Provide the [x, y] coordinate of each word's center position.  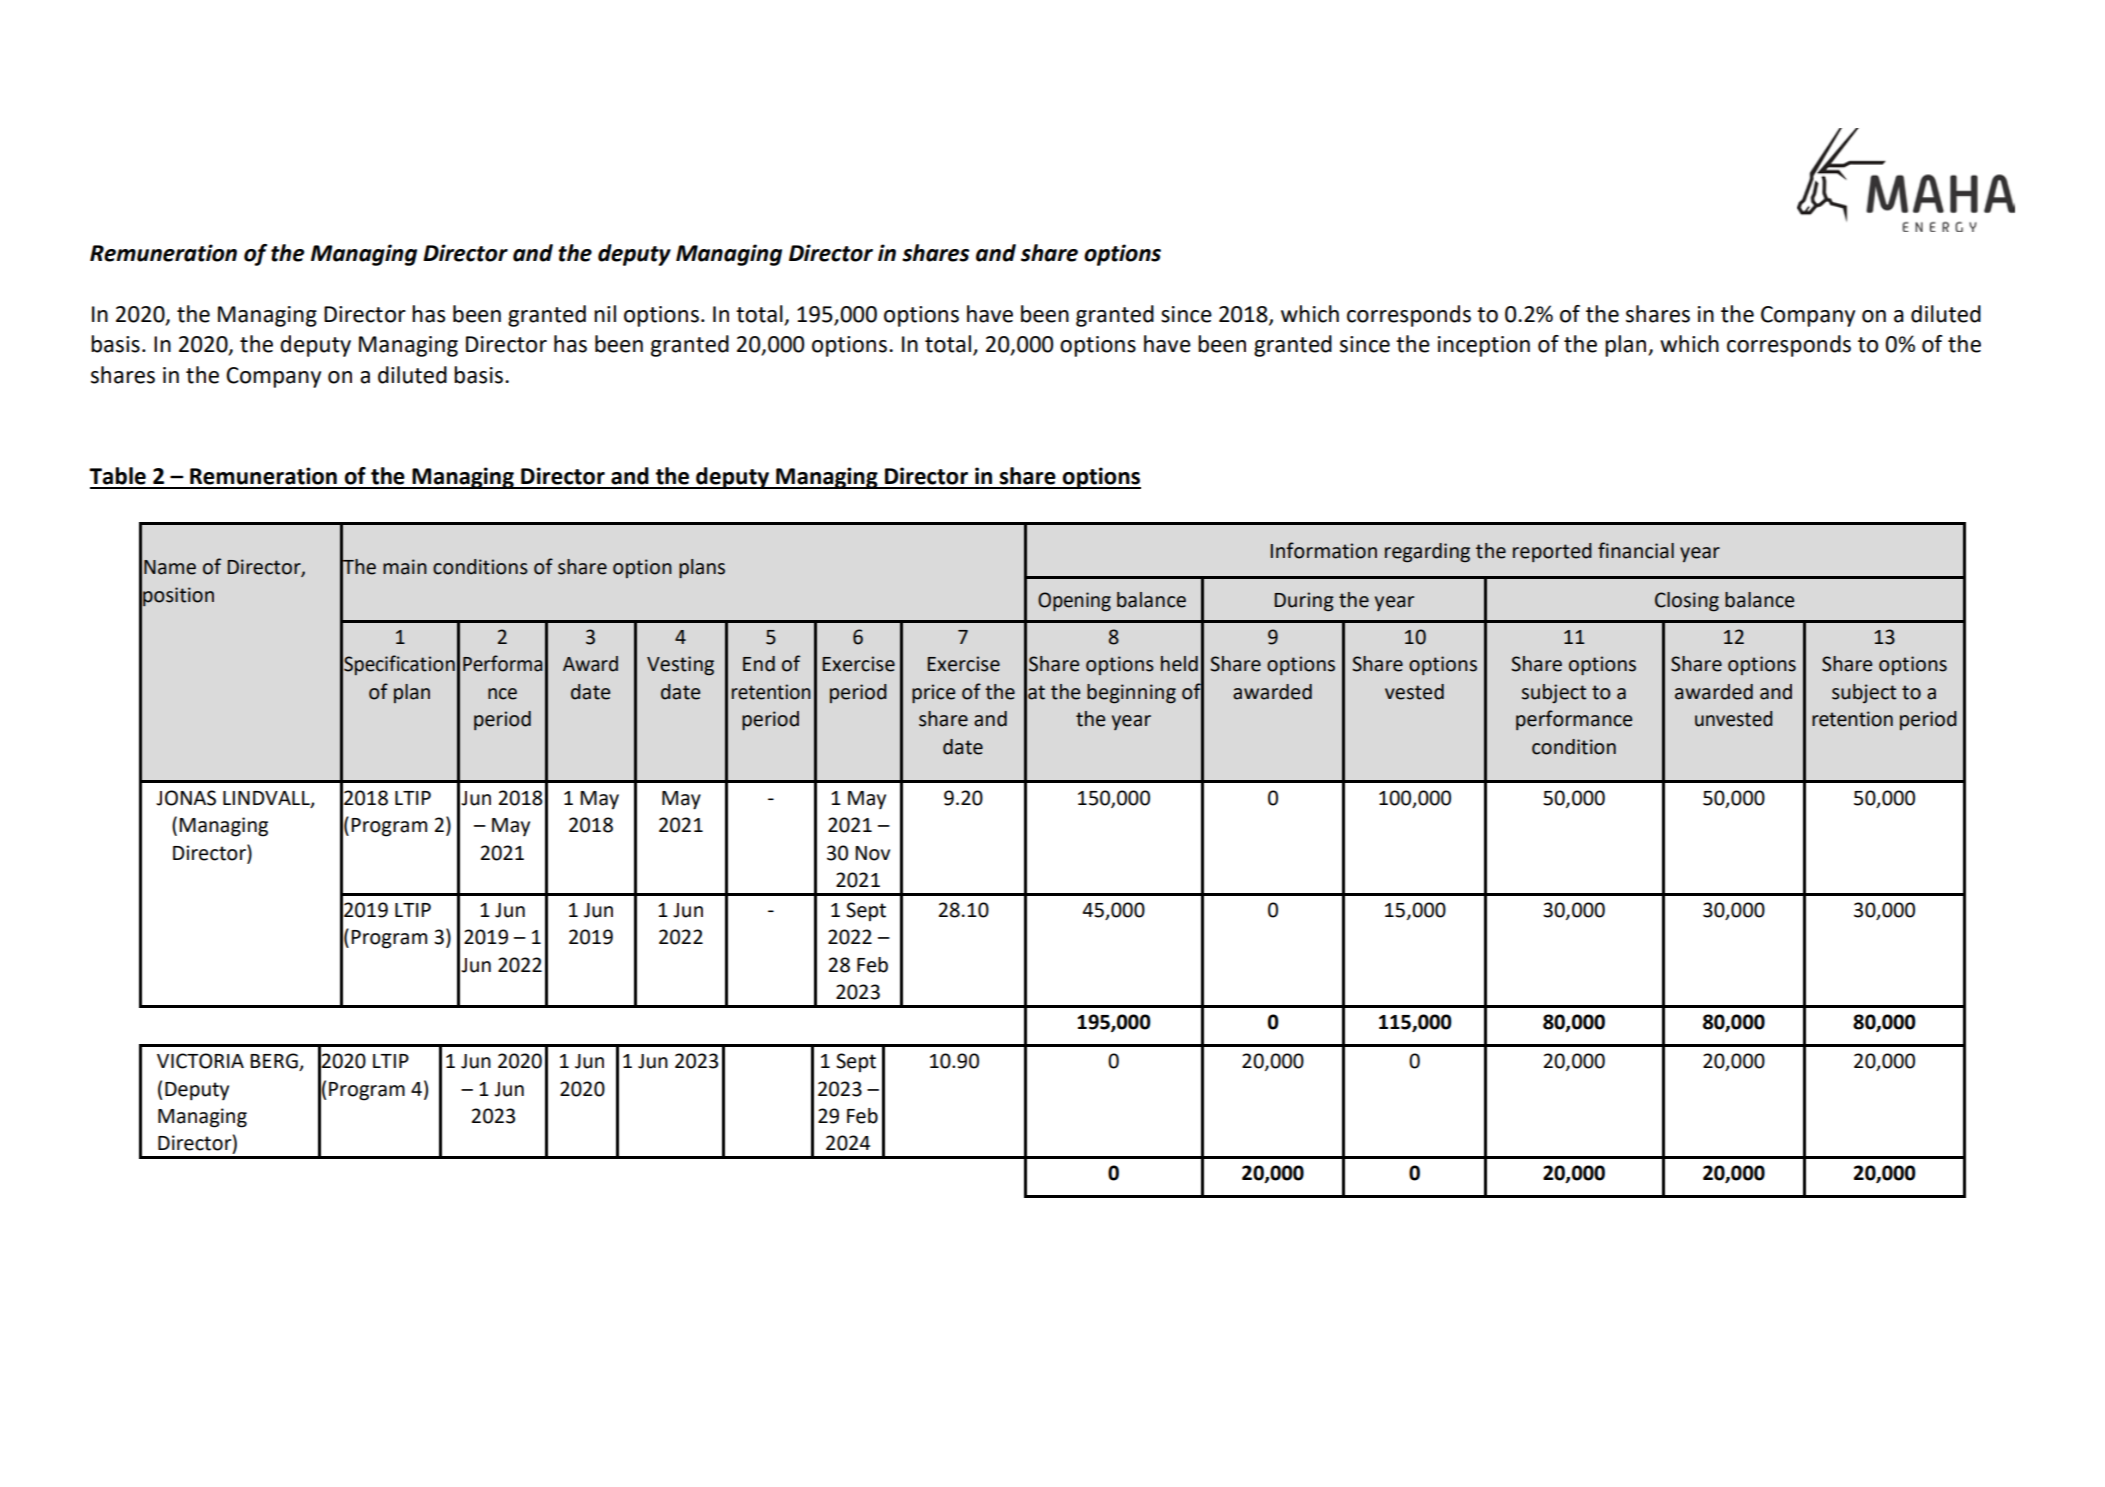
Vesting [680, 666]
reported [1552, 552]
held [1179, 664]
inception [1484, 346]
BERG [275, 1062]
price [933, 693]
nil [605, 313]
